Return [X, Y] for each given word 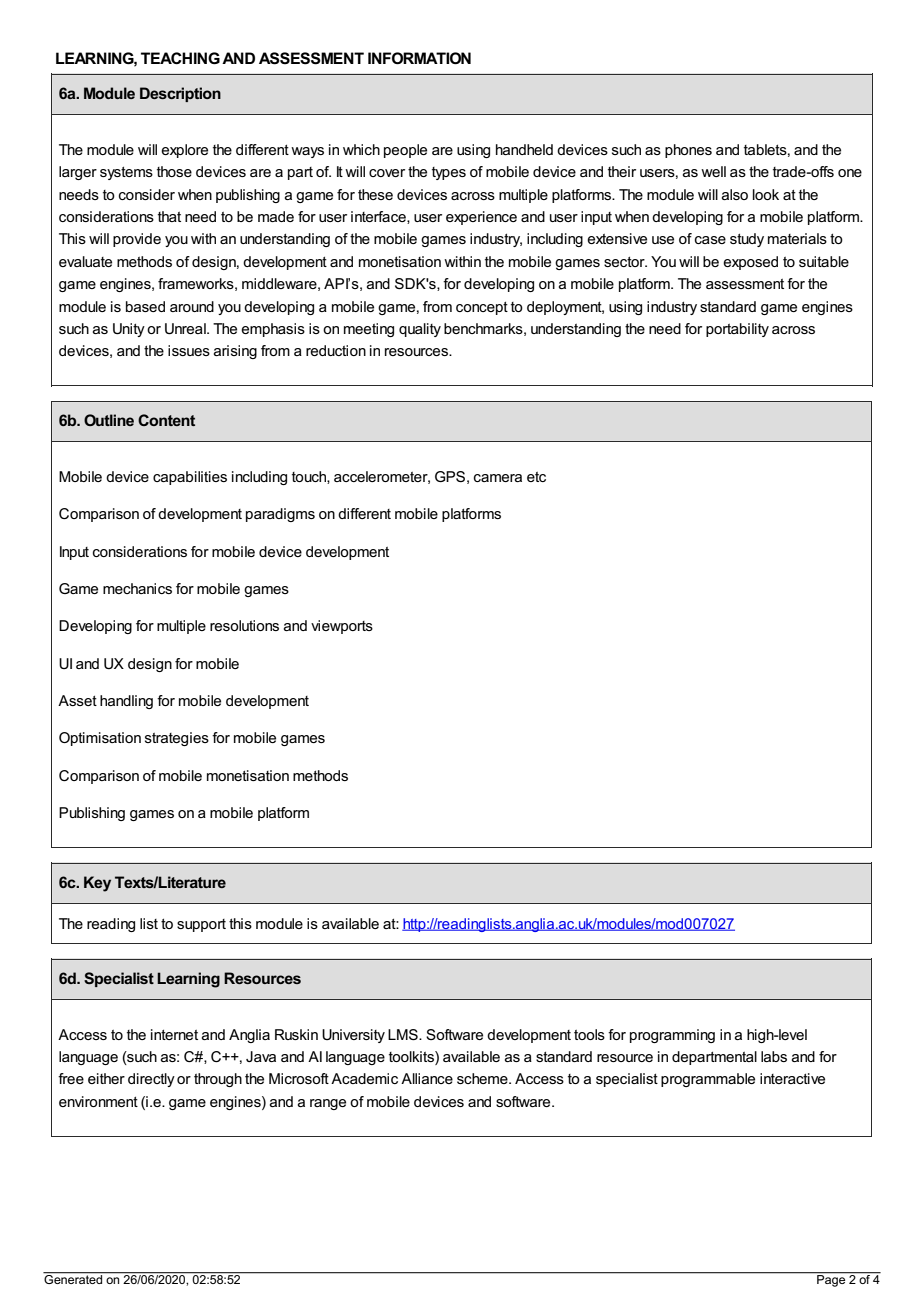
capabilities [190, 478]
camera [498, 478]
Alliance [427, 1078]
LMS [404, 1034]
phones [688, 151]
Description [180, 94]
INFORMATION [419, 58]
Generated [74, 1278]
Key [97, 884]
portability [737, 330]
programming [672, 1036]
